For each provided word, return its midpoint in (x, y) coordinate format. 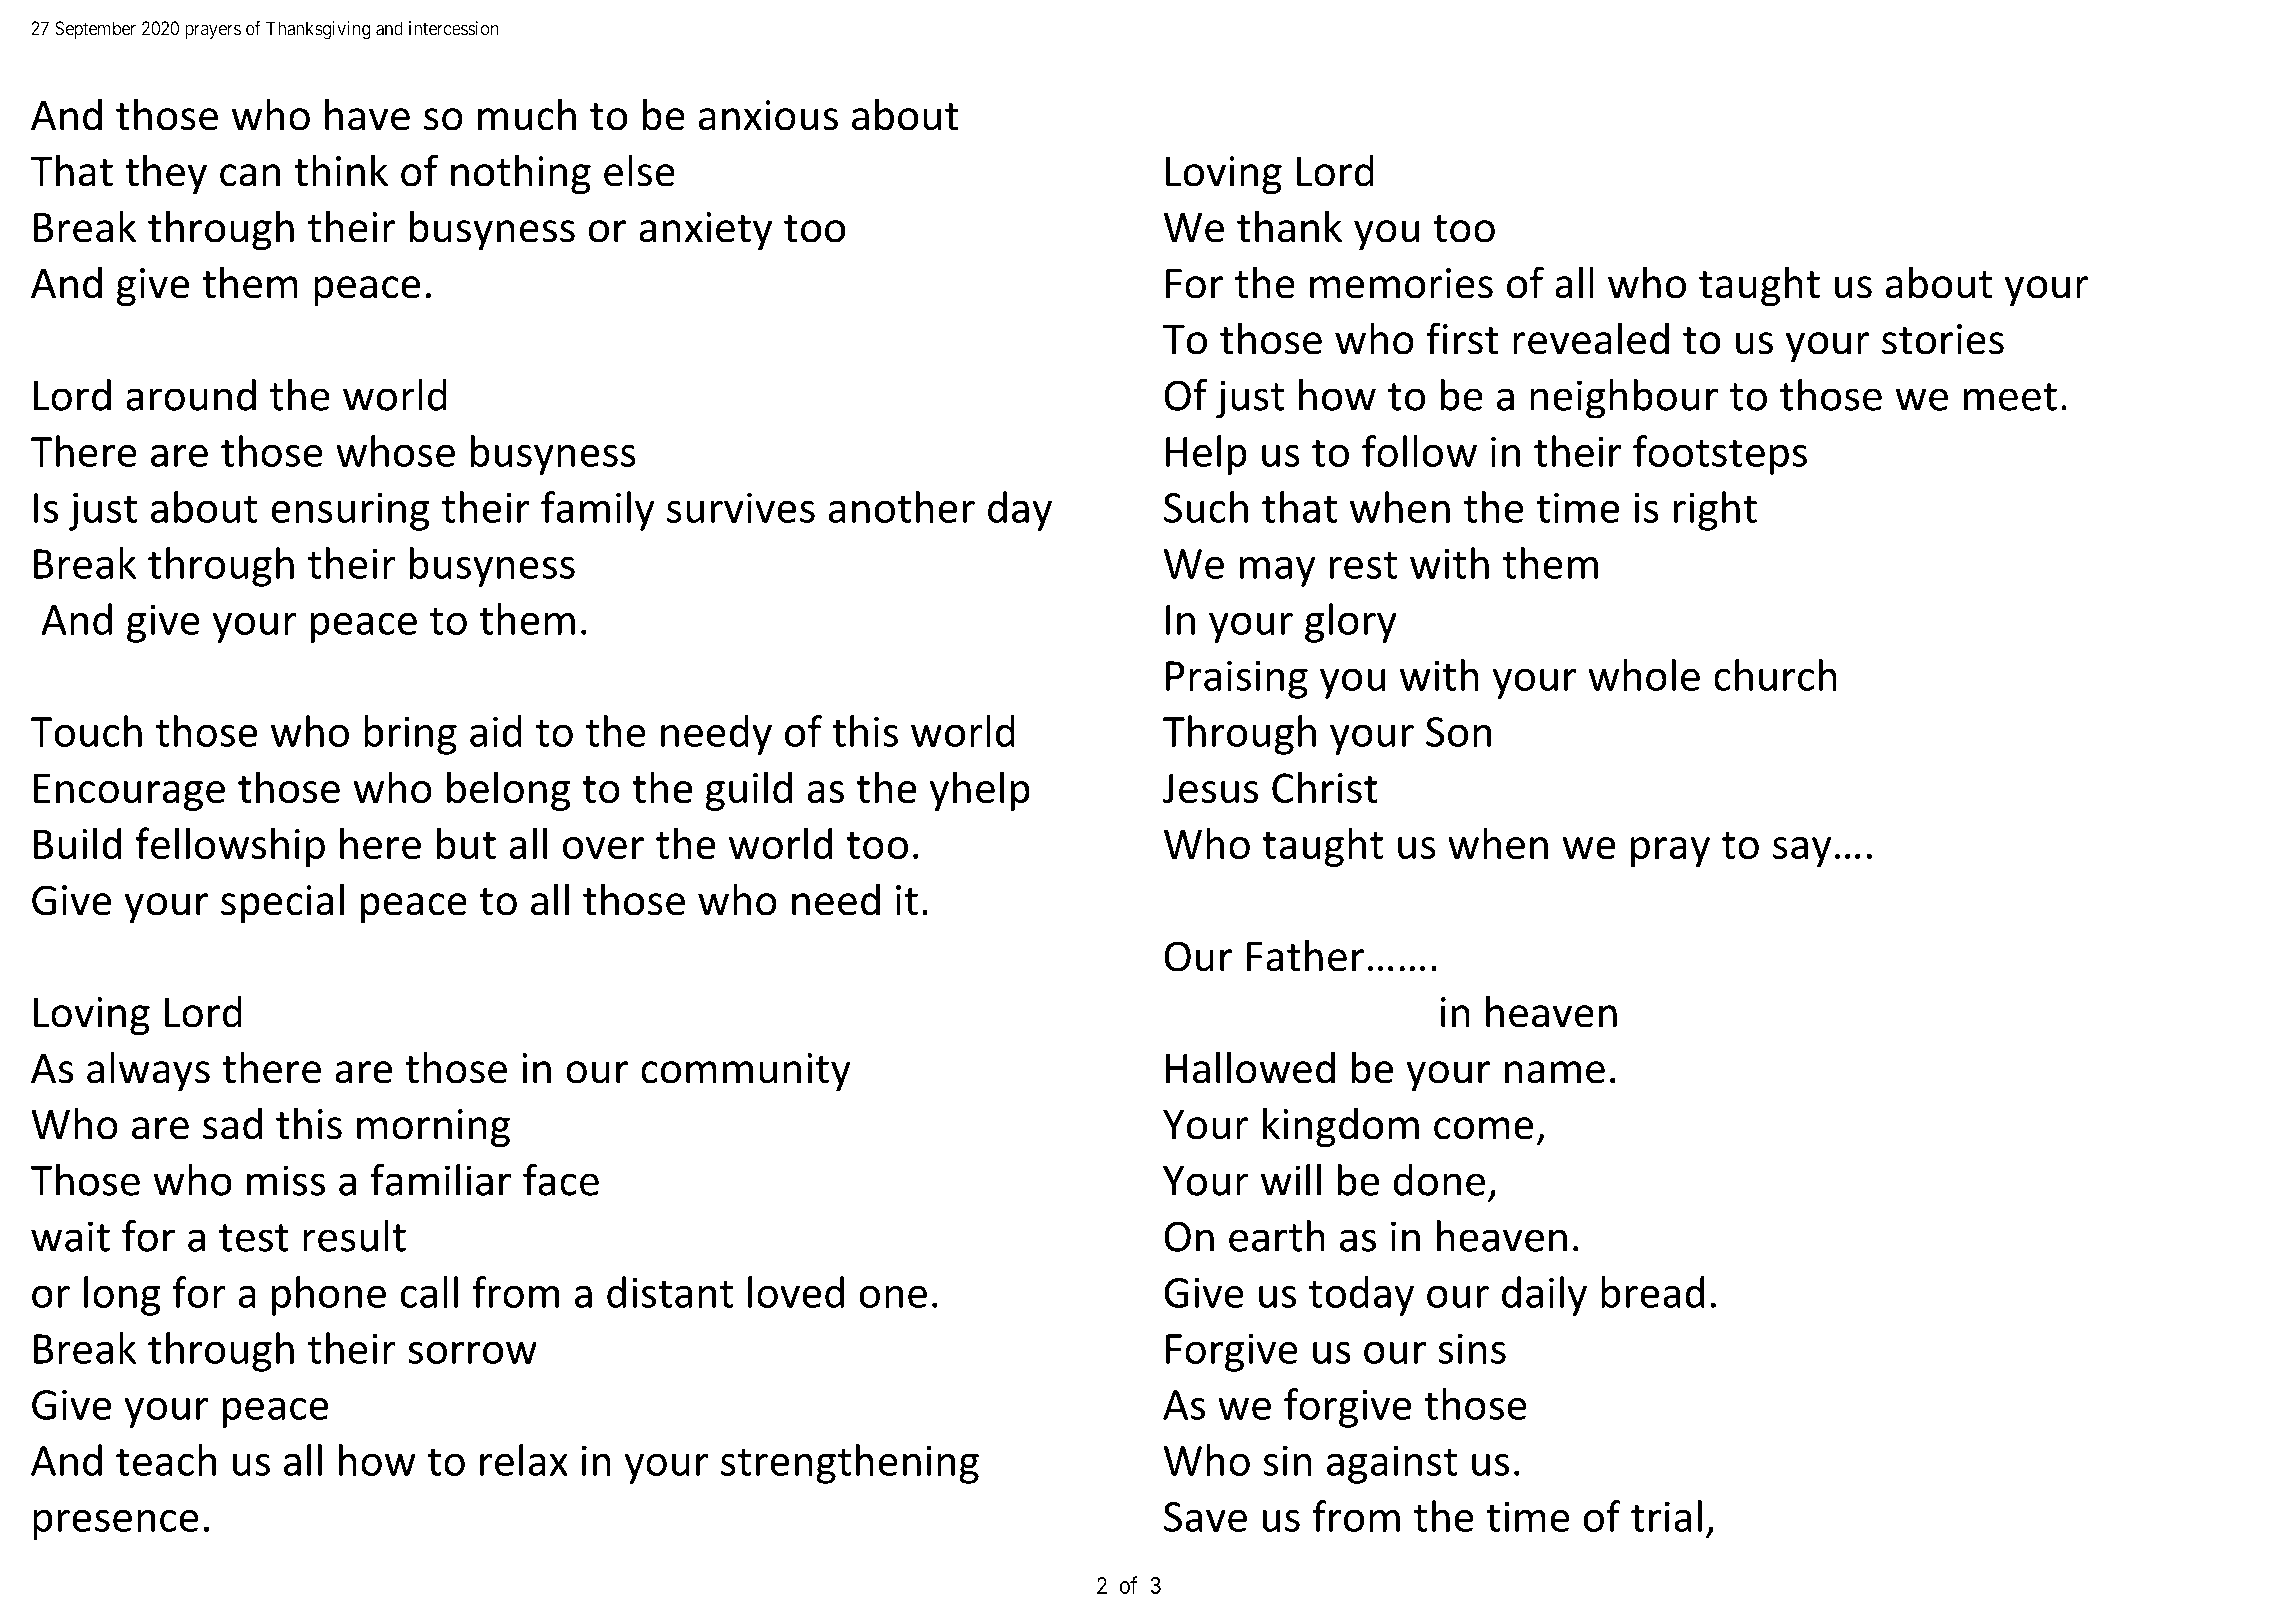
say (1802, 852)
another (902, 507)
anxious (768, 115)
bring (410, 735)
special (282, 903)
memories (1401, 283)
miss (286, 1180)
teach (166, 1460)
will (1291, 1180)
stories (1943, 339)
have (367, 114)
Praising (1237, 679)
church (1775, 675)
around (191, 395)
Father (1305, 955)
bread (1653, 1292)
